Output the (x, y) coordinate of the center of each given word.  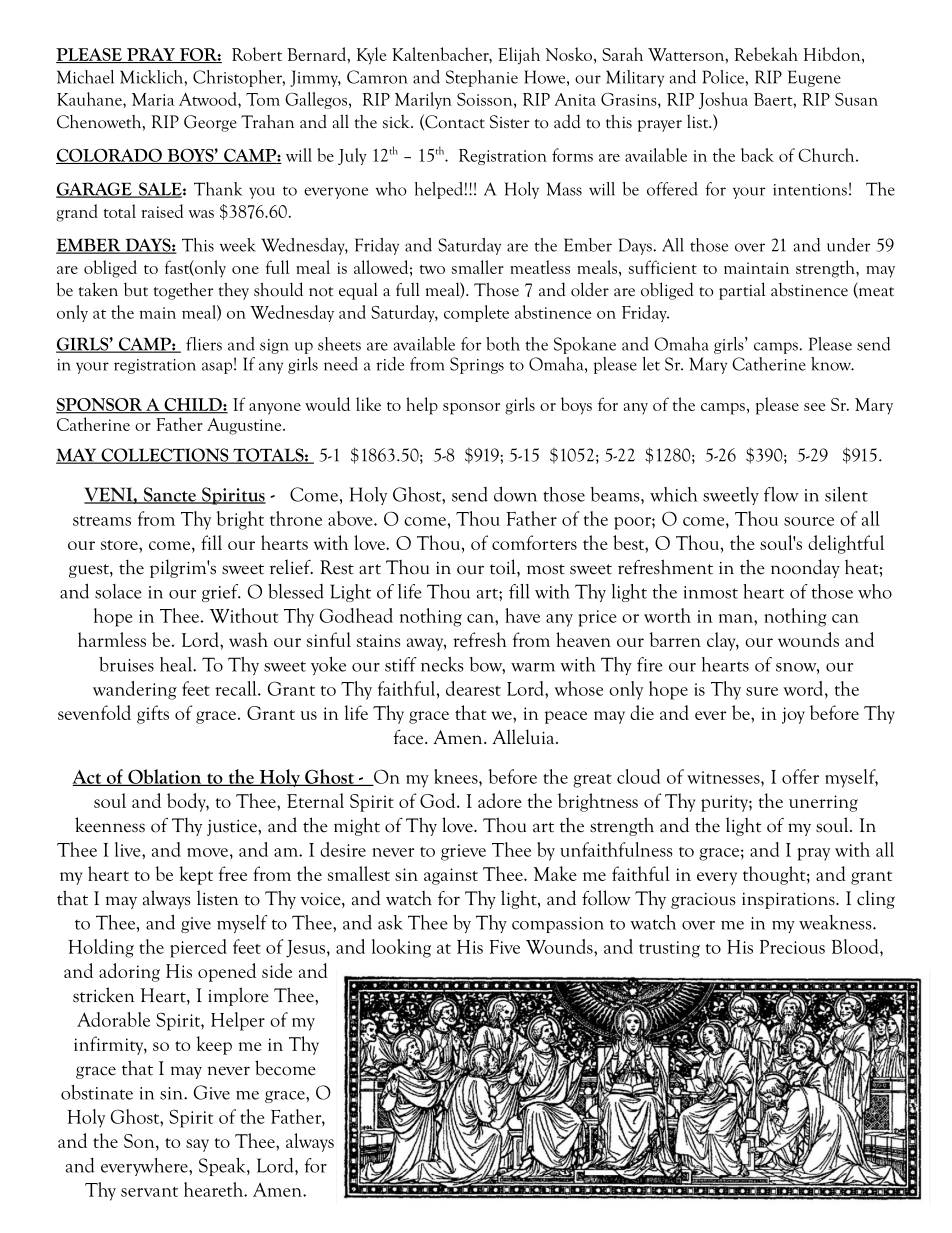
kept (196, 875)
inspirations (789, 900)
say (197, 1145)
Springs (477, 365)
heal (177, 664)
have (522, 615)
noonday (805, 568)
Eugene (814, 78)
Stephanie (482, 78)
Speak (223, 1167)
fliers (204, 344)
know (832, 364)
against (451, 876)
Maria (153, 99)
